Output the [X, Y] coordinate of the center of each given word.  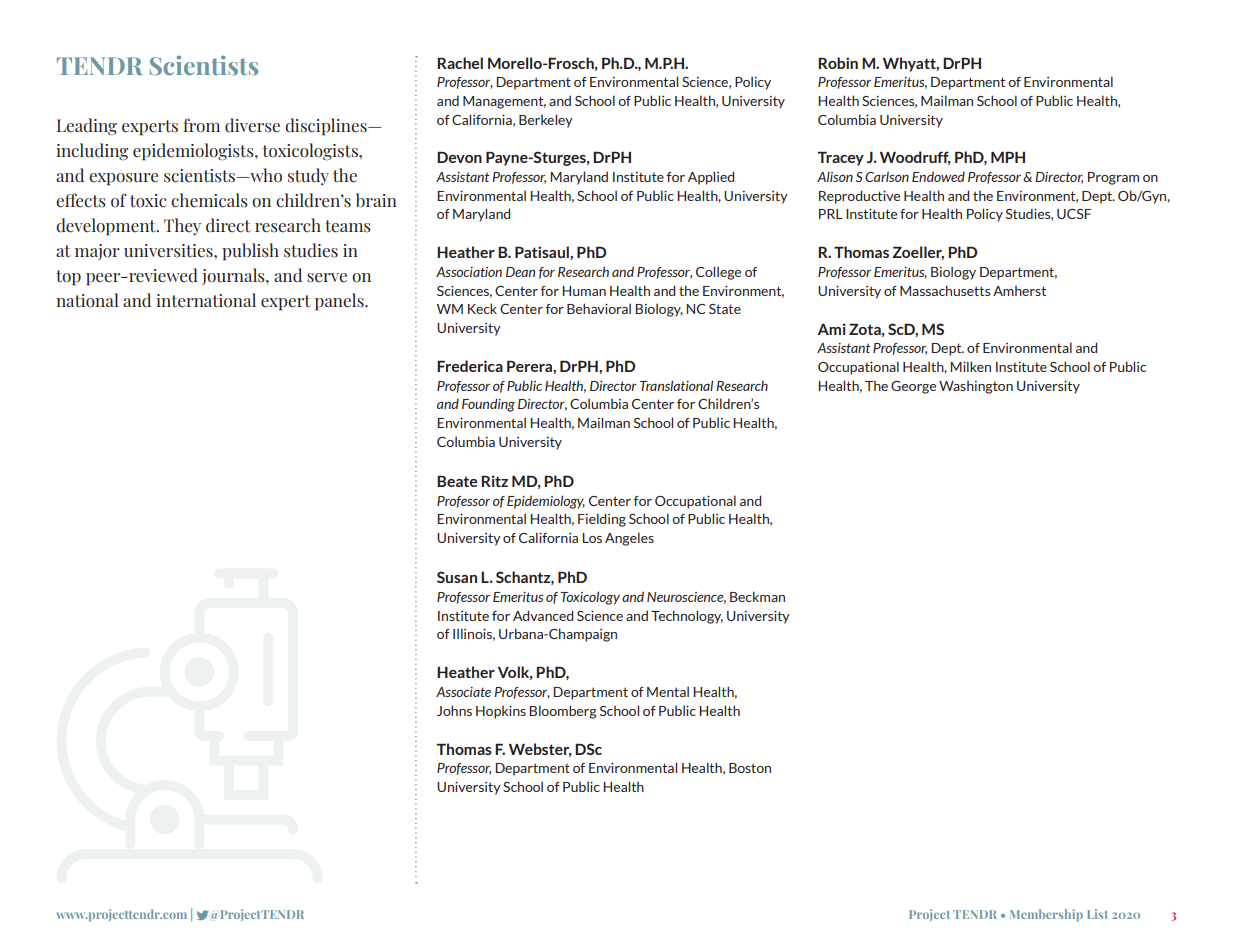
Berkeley [546, 121]
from [201, 125]
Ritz [494, 481]
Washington [976, 387]
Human [584, 291]
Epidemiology [546, 502]
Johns [454, 710]
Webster [540, 750]
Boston [750, 768]
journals [234, 276]
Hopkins [501, 712]
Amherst [1019, 291]
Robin [838, 63]
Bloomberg [563, 712]
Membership [1046, 915]
